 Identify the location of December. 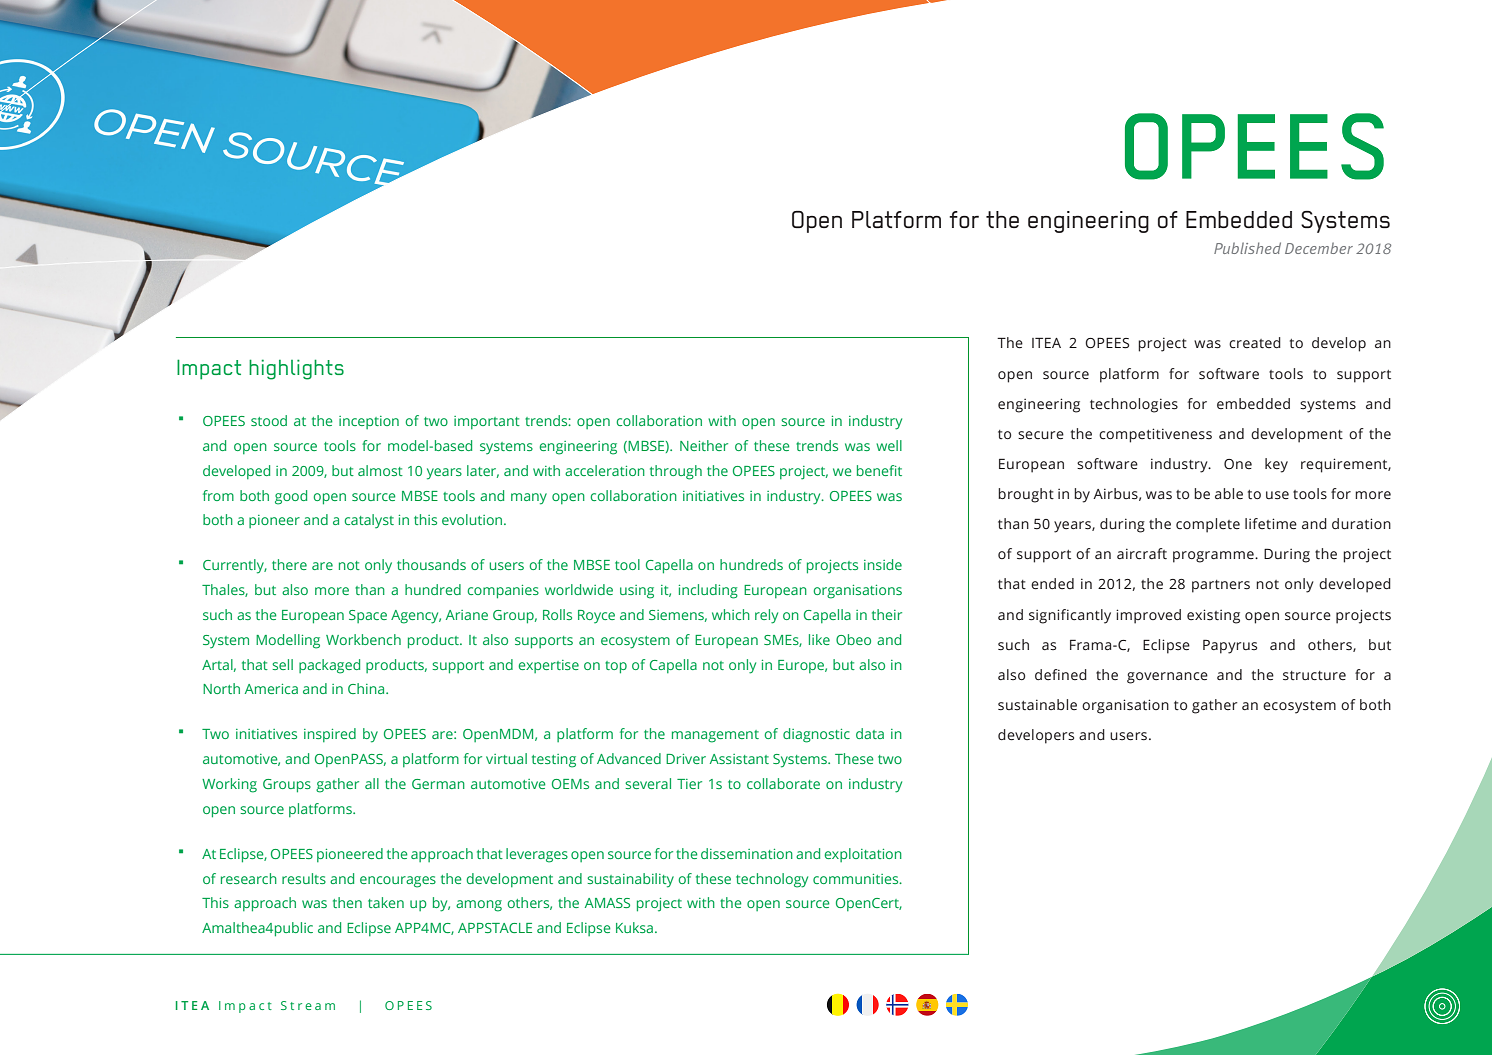
(1319, 248).
